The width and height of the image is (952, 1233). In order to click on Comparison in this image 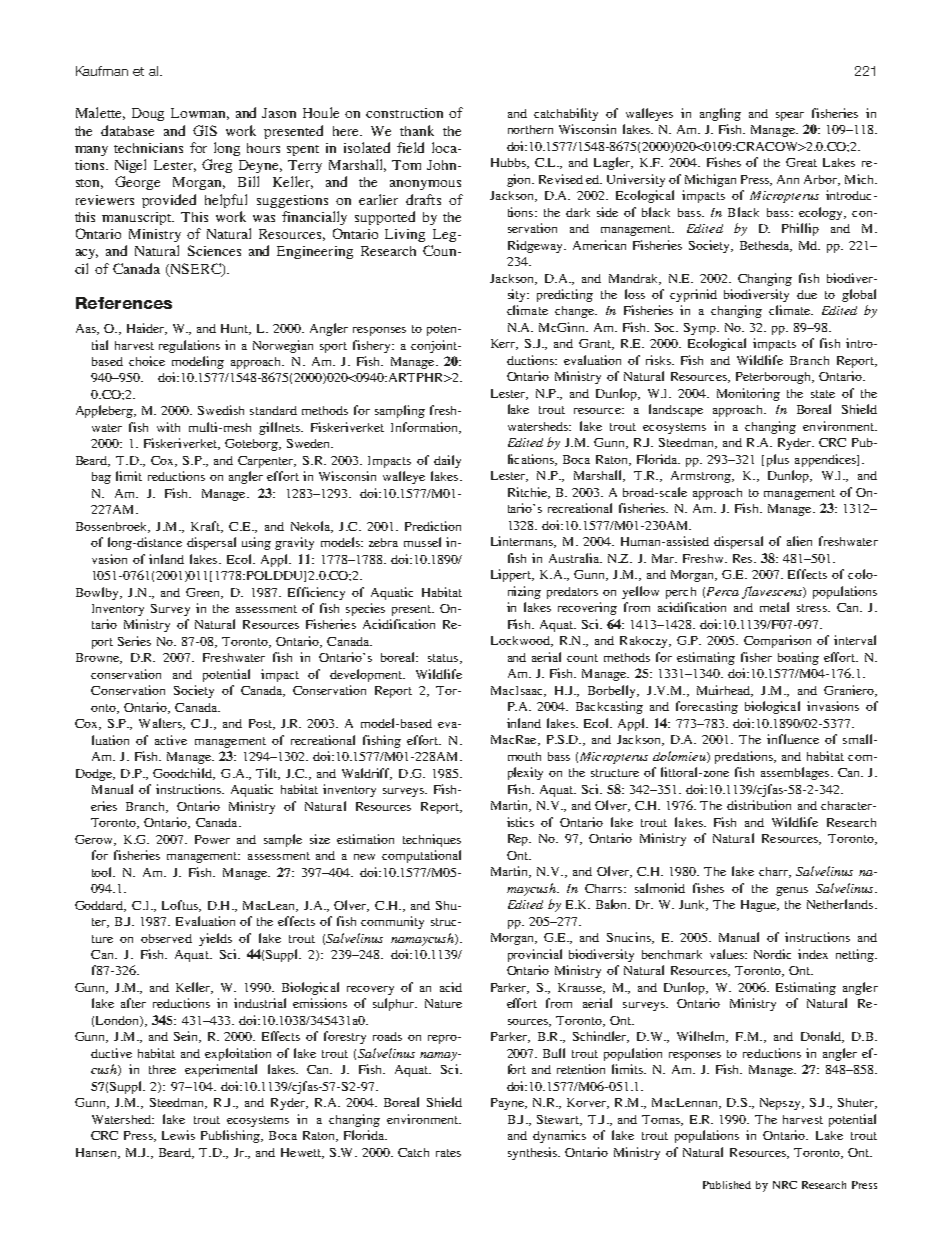, I will do `click(777, 641)`.
